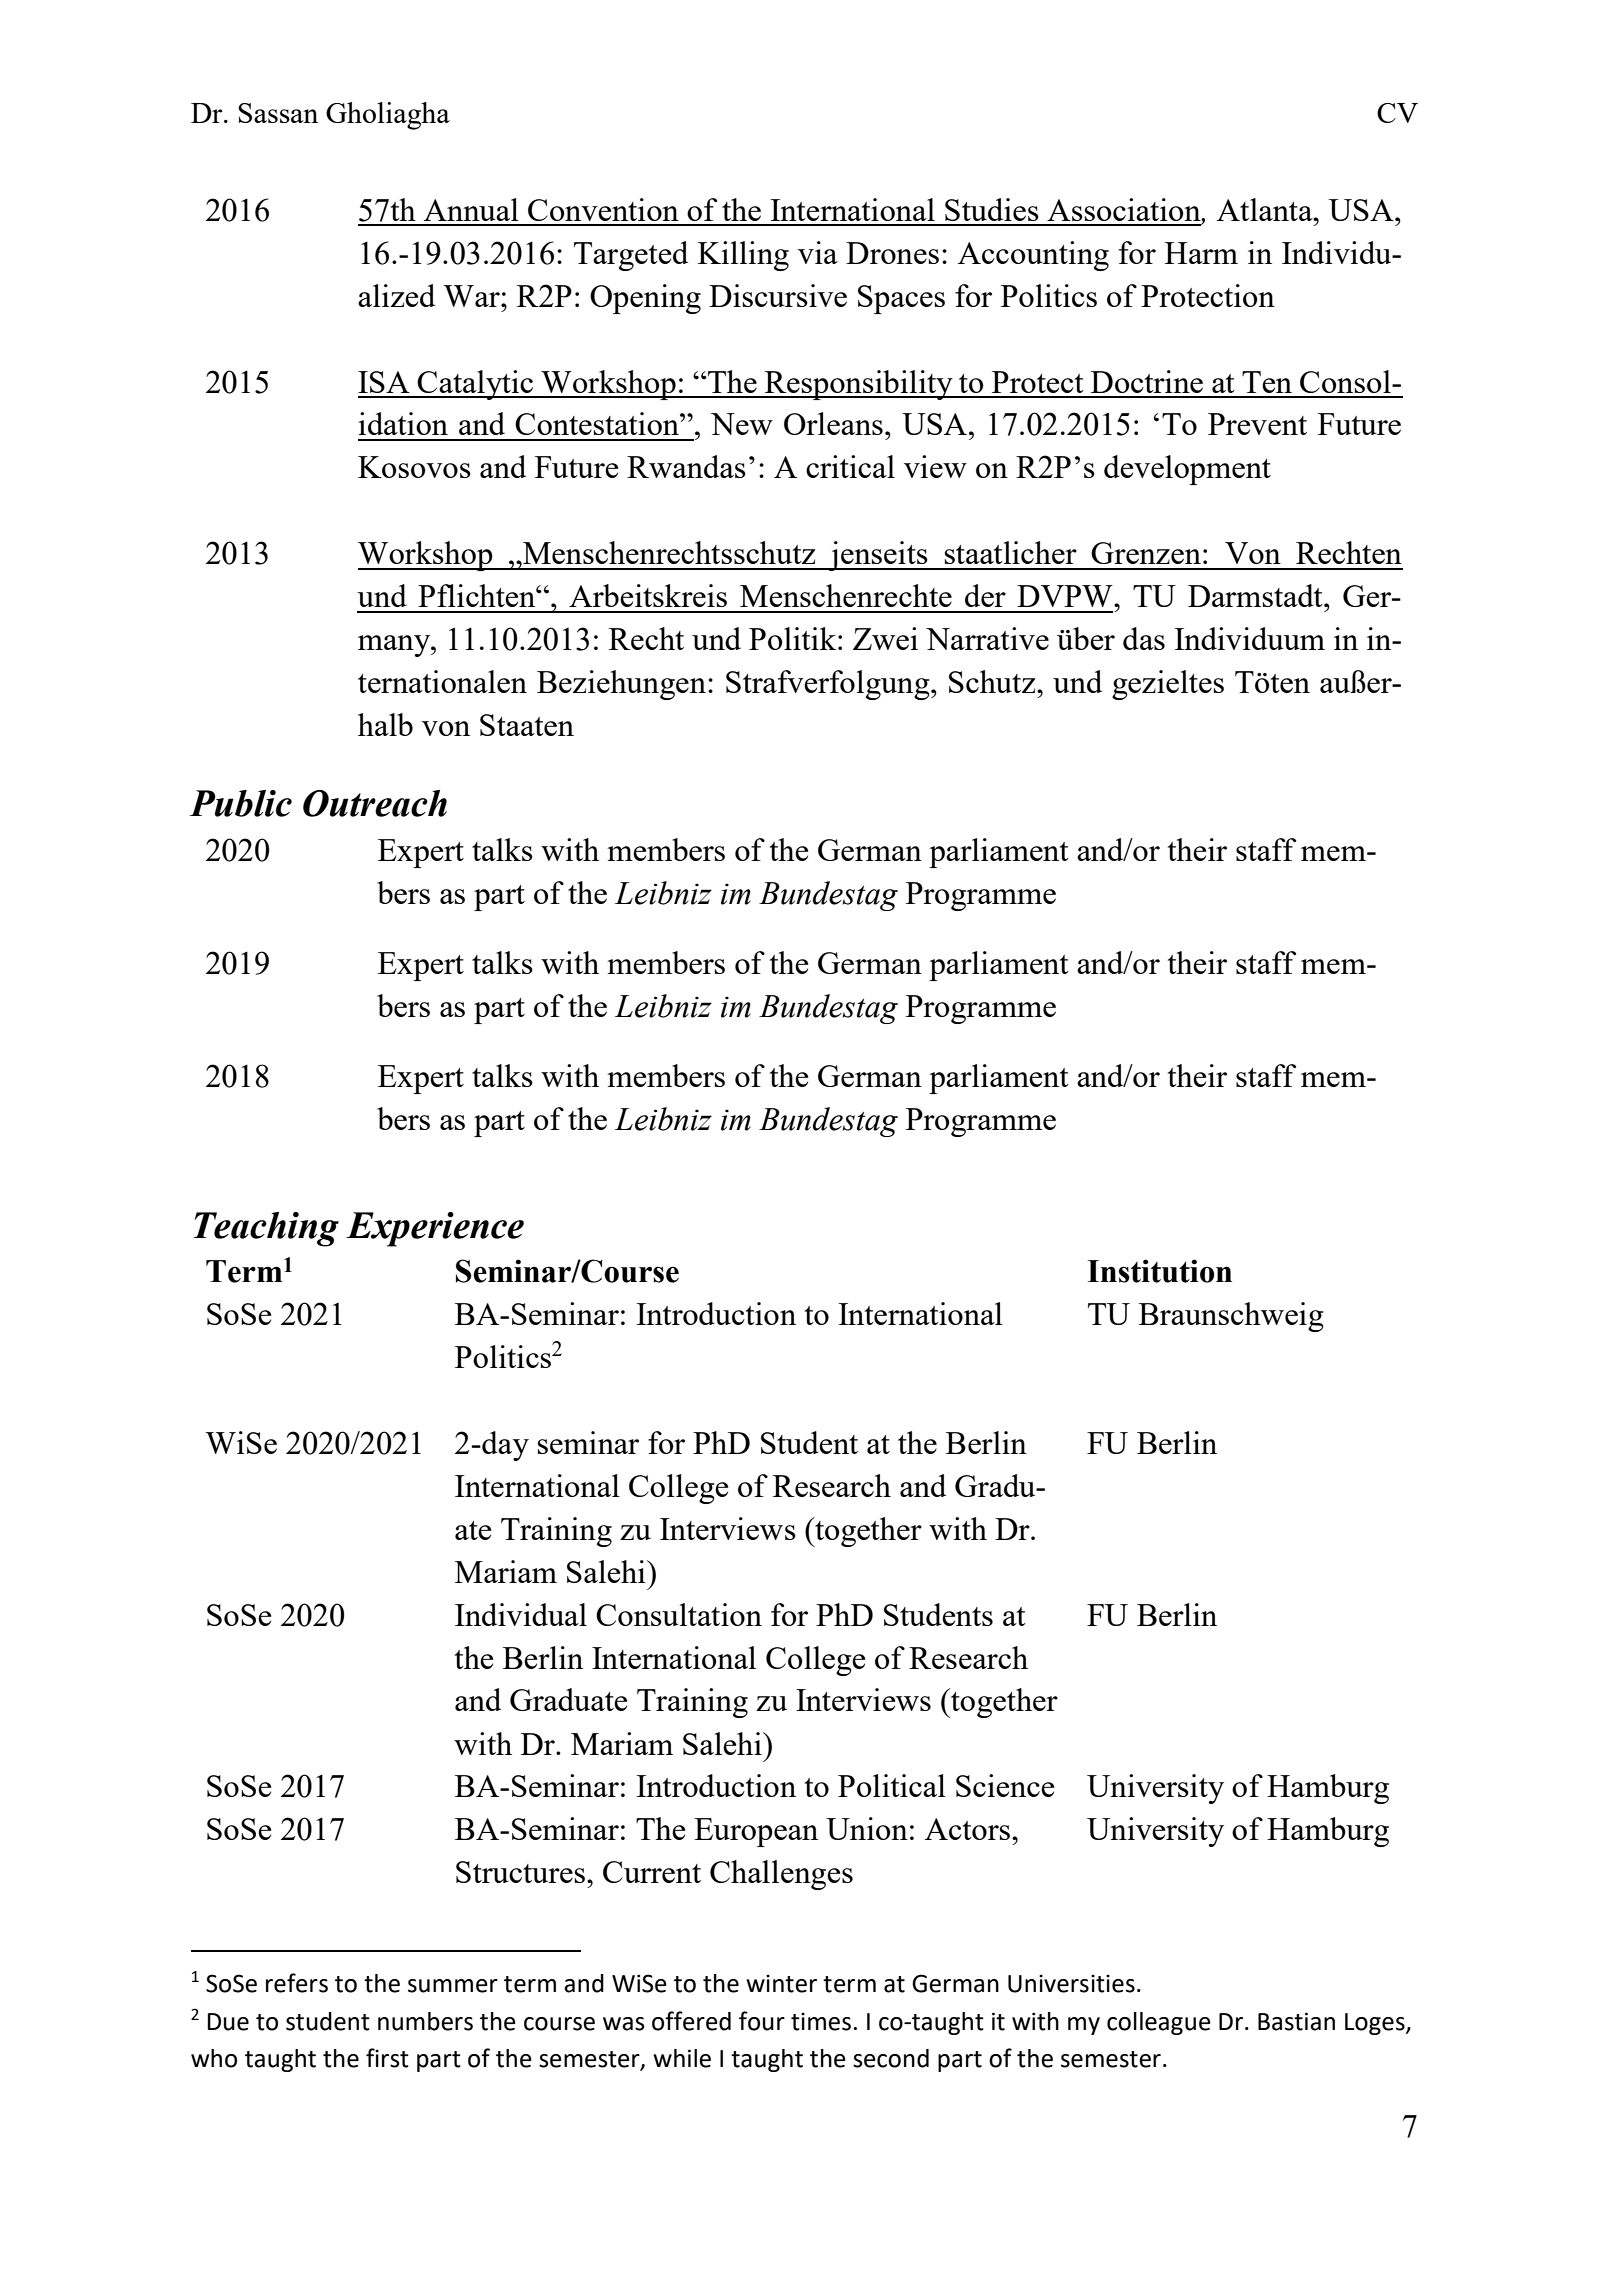  I want to click on Braunschweig, so click(1231, 1317).
